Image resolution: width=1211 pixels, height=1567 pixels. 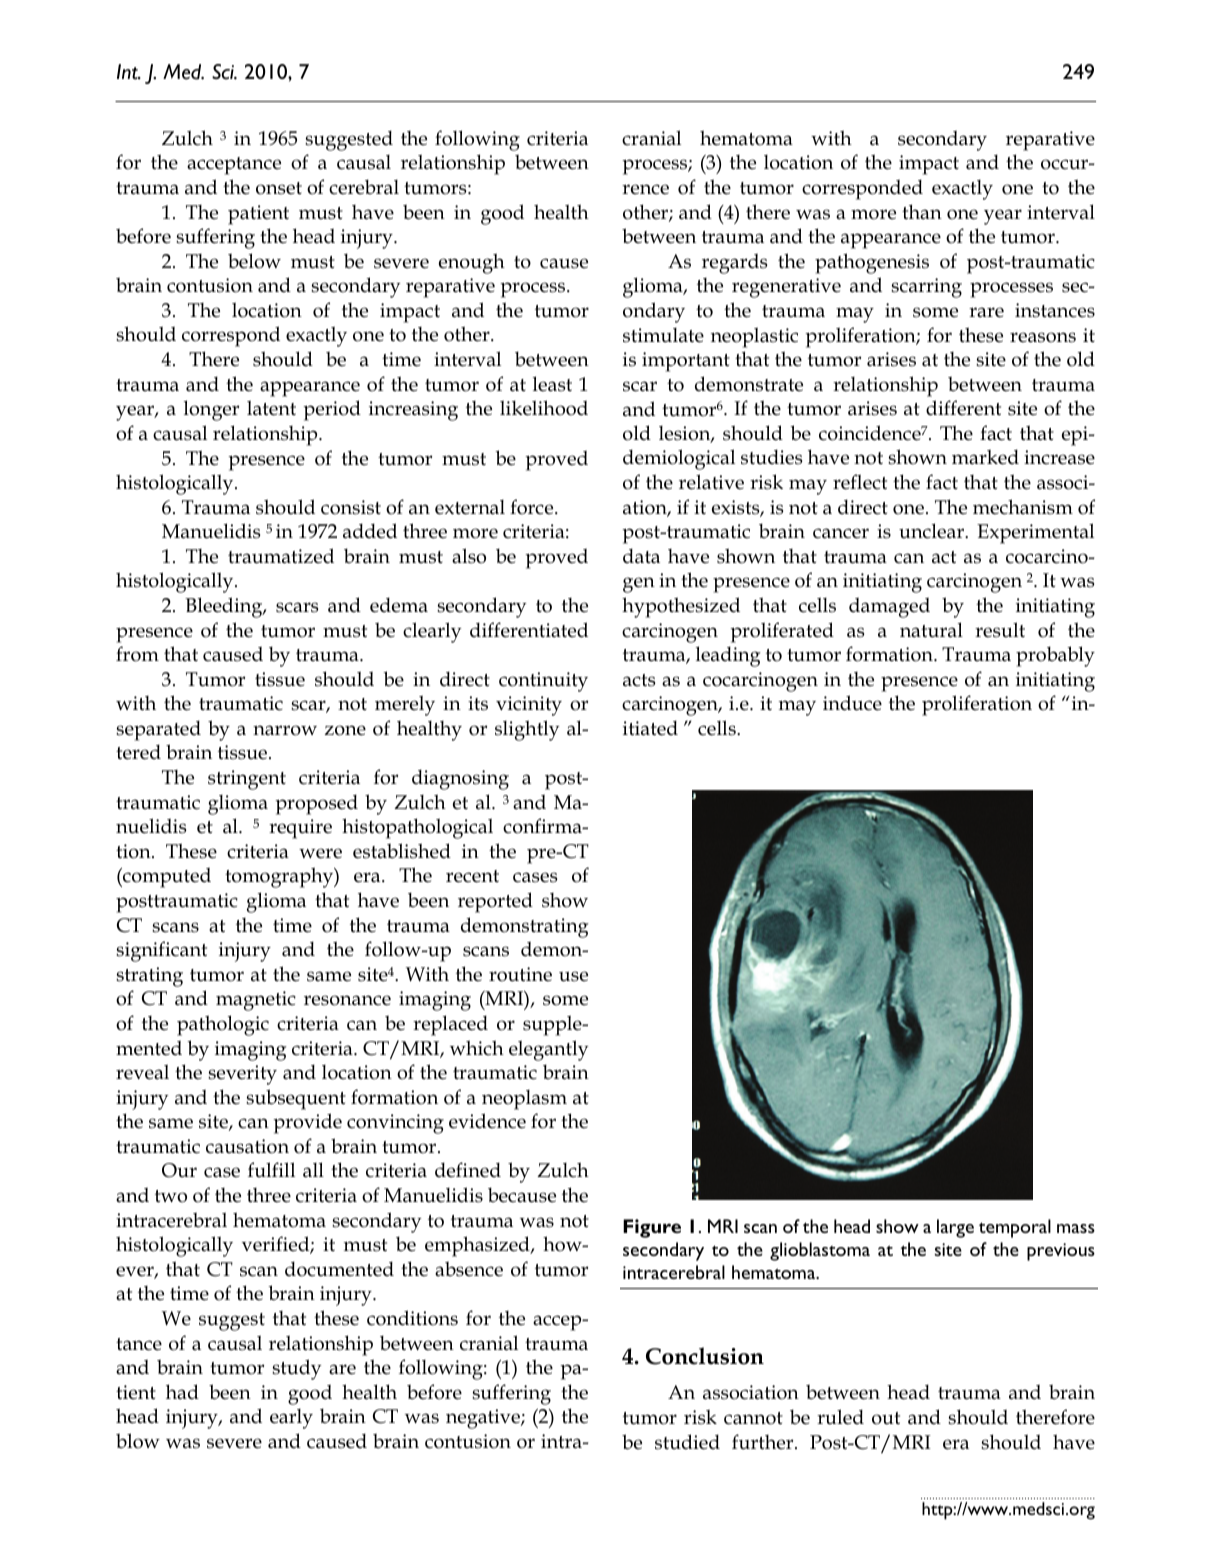 I want to click on ruled, so click(x=840, y=1417).
